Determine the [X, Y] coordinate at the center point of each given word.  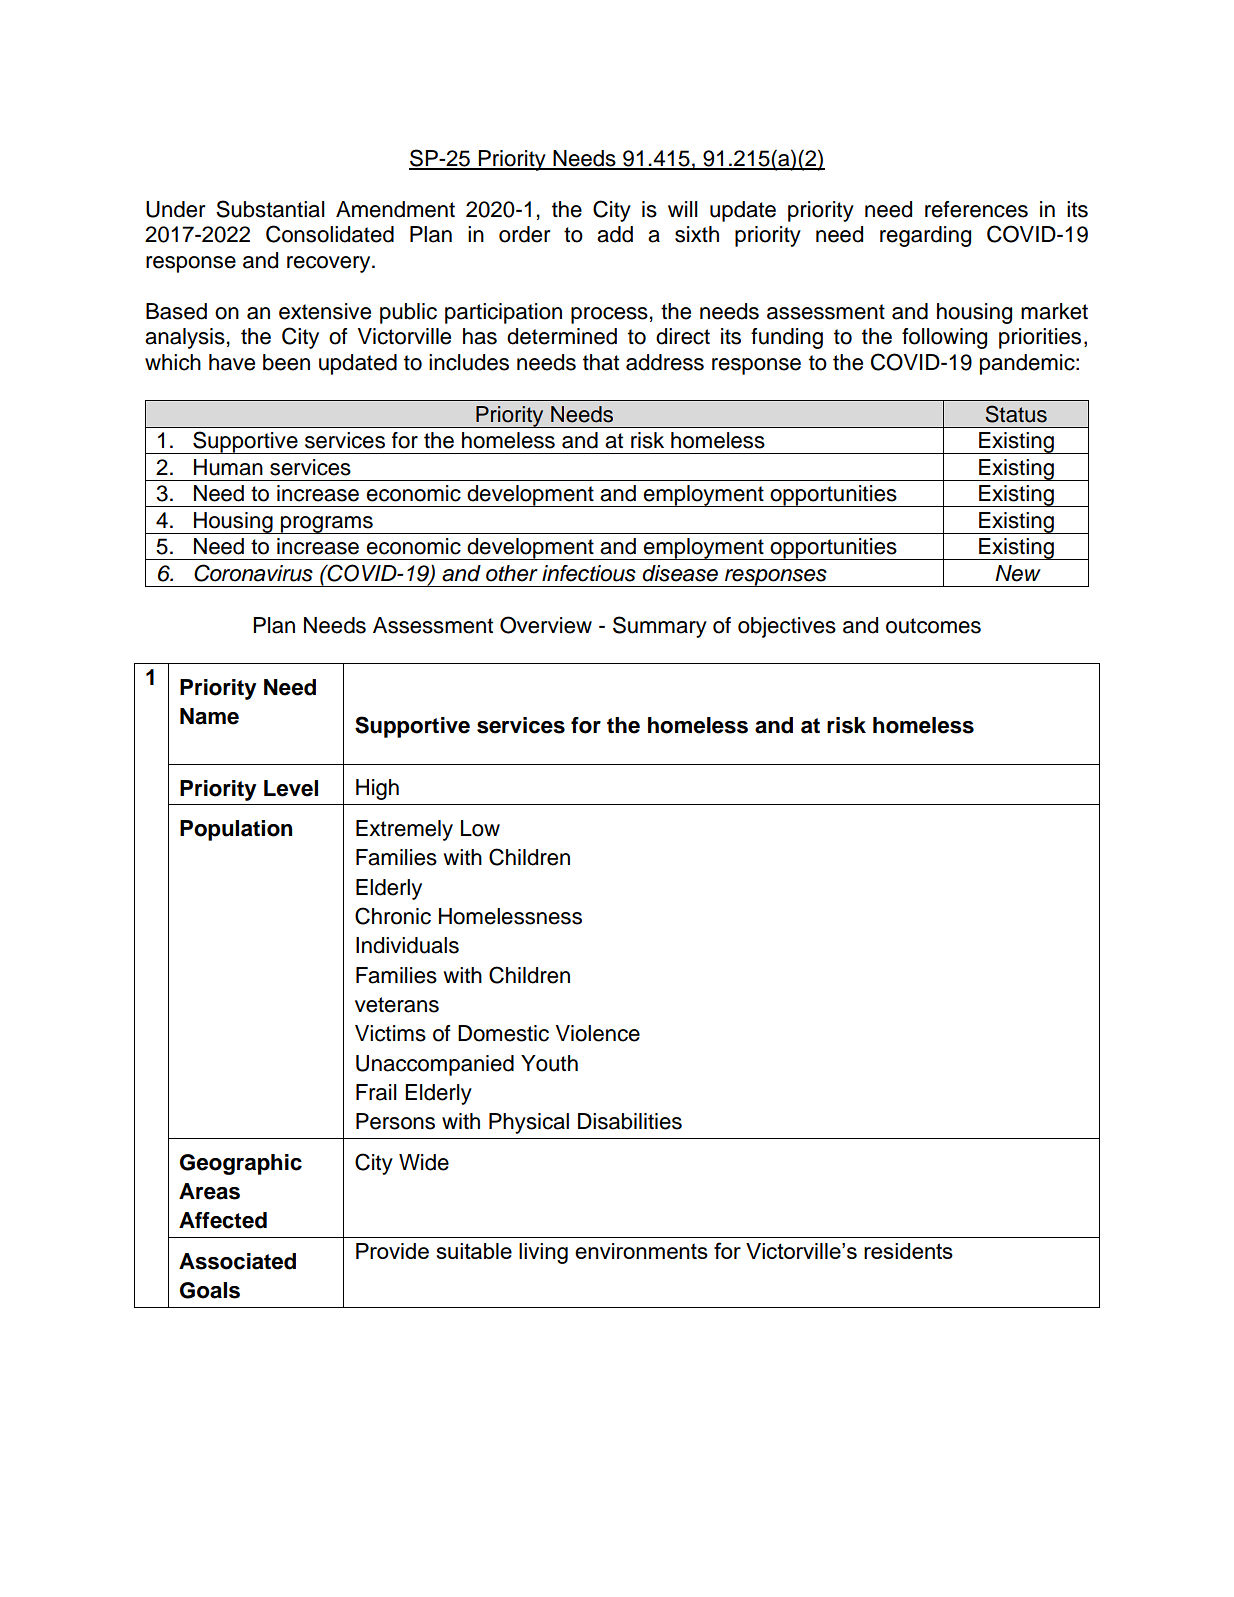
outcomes [933, 626]
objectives [787, 627]
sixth [697, 234]
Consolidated [330, 234]
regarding [925, 236]
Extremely [404, 830]
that [601, 362]
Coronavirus [253, 573]
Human [228, 467]
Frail [376, 1092]
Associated [237, 1261]
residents [908, 1251]
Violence [598, 1033]
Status [1016, 414]
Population [236, 830]
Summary [660, 627]
